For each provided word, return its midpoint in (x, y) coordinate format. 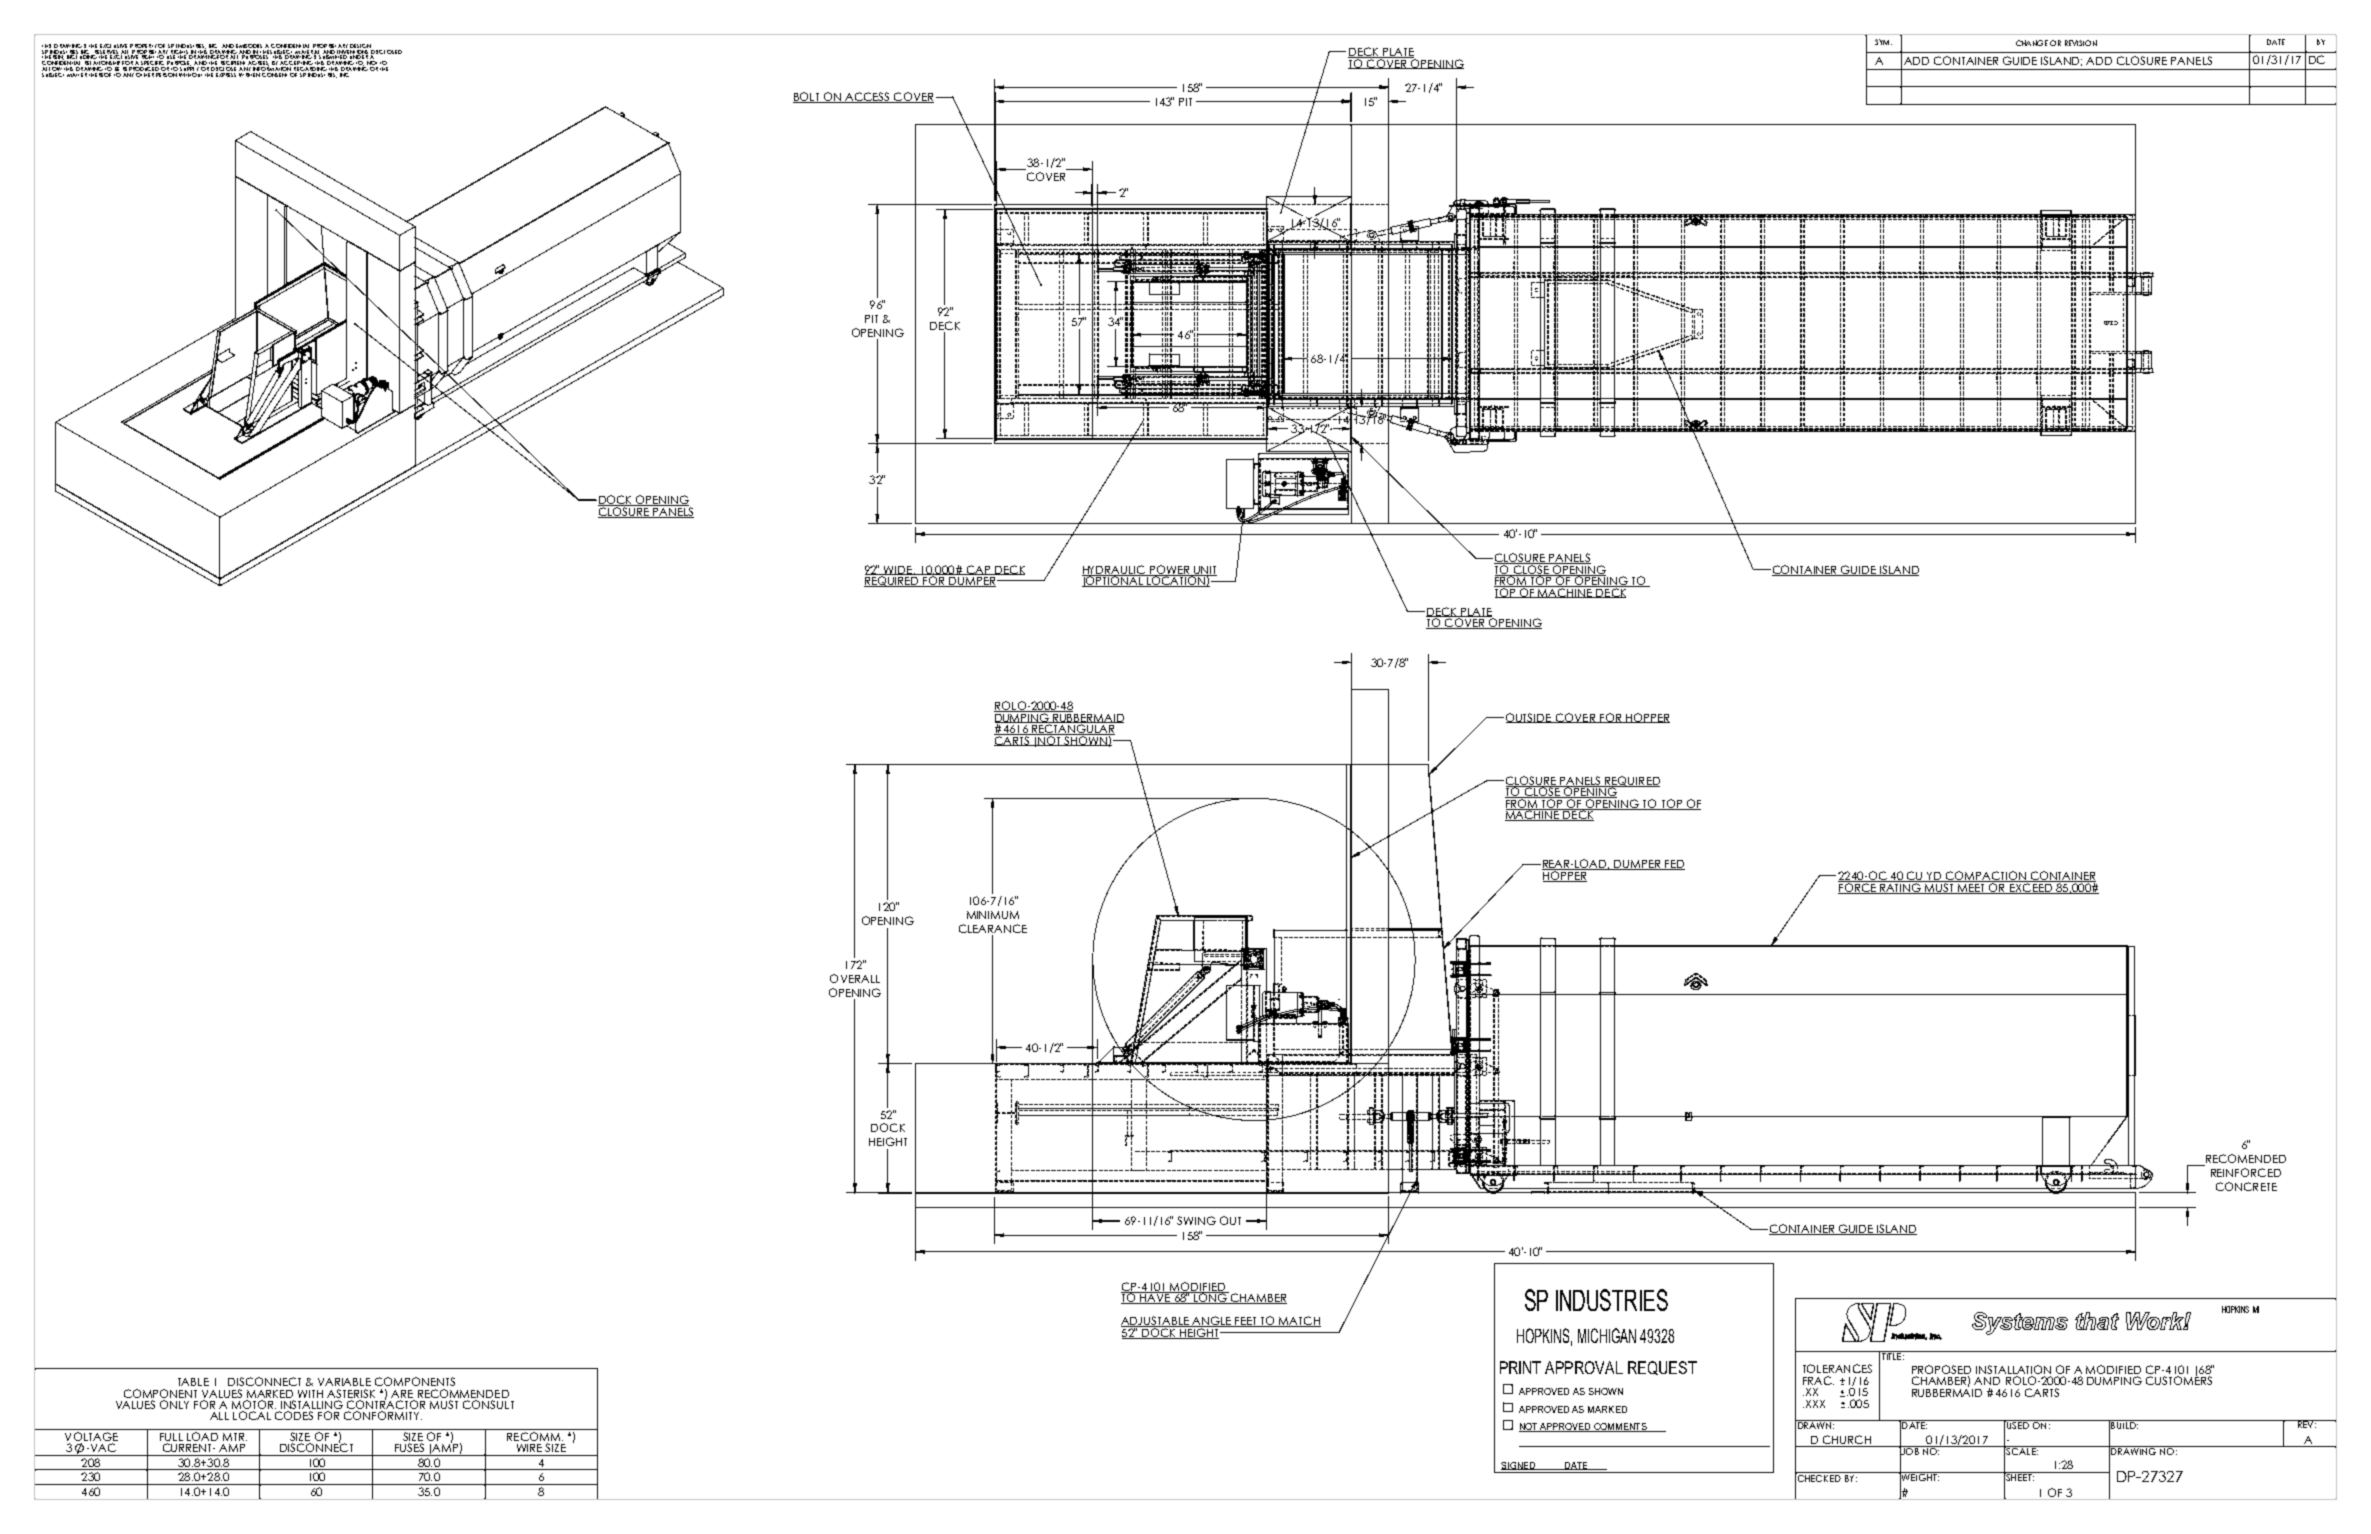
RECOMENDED (2245, 1160)
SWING (1196, 1220)
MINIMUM (993, 915)
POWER (1169, 571)
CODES (294, 1415)
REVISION (2081, 43)
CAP (978, 570)
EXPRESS (226, 73)
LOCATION (1176, 581)
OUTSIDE (1529, 718)
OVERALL (855, 978)
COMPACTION (1986, 876)
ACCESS (867, 97)
